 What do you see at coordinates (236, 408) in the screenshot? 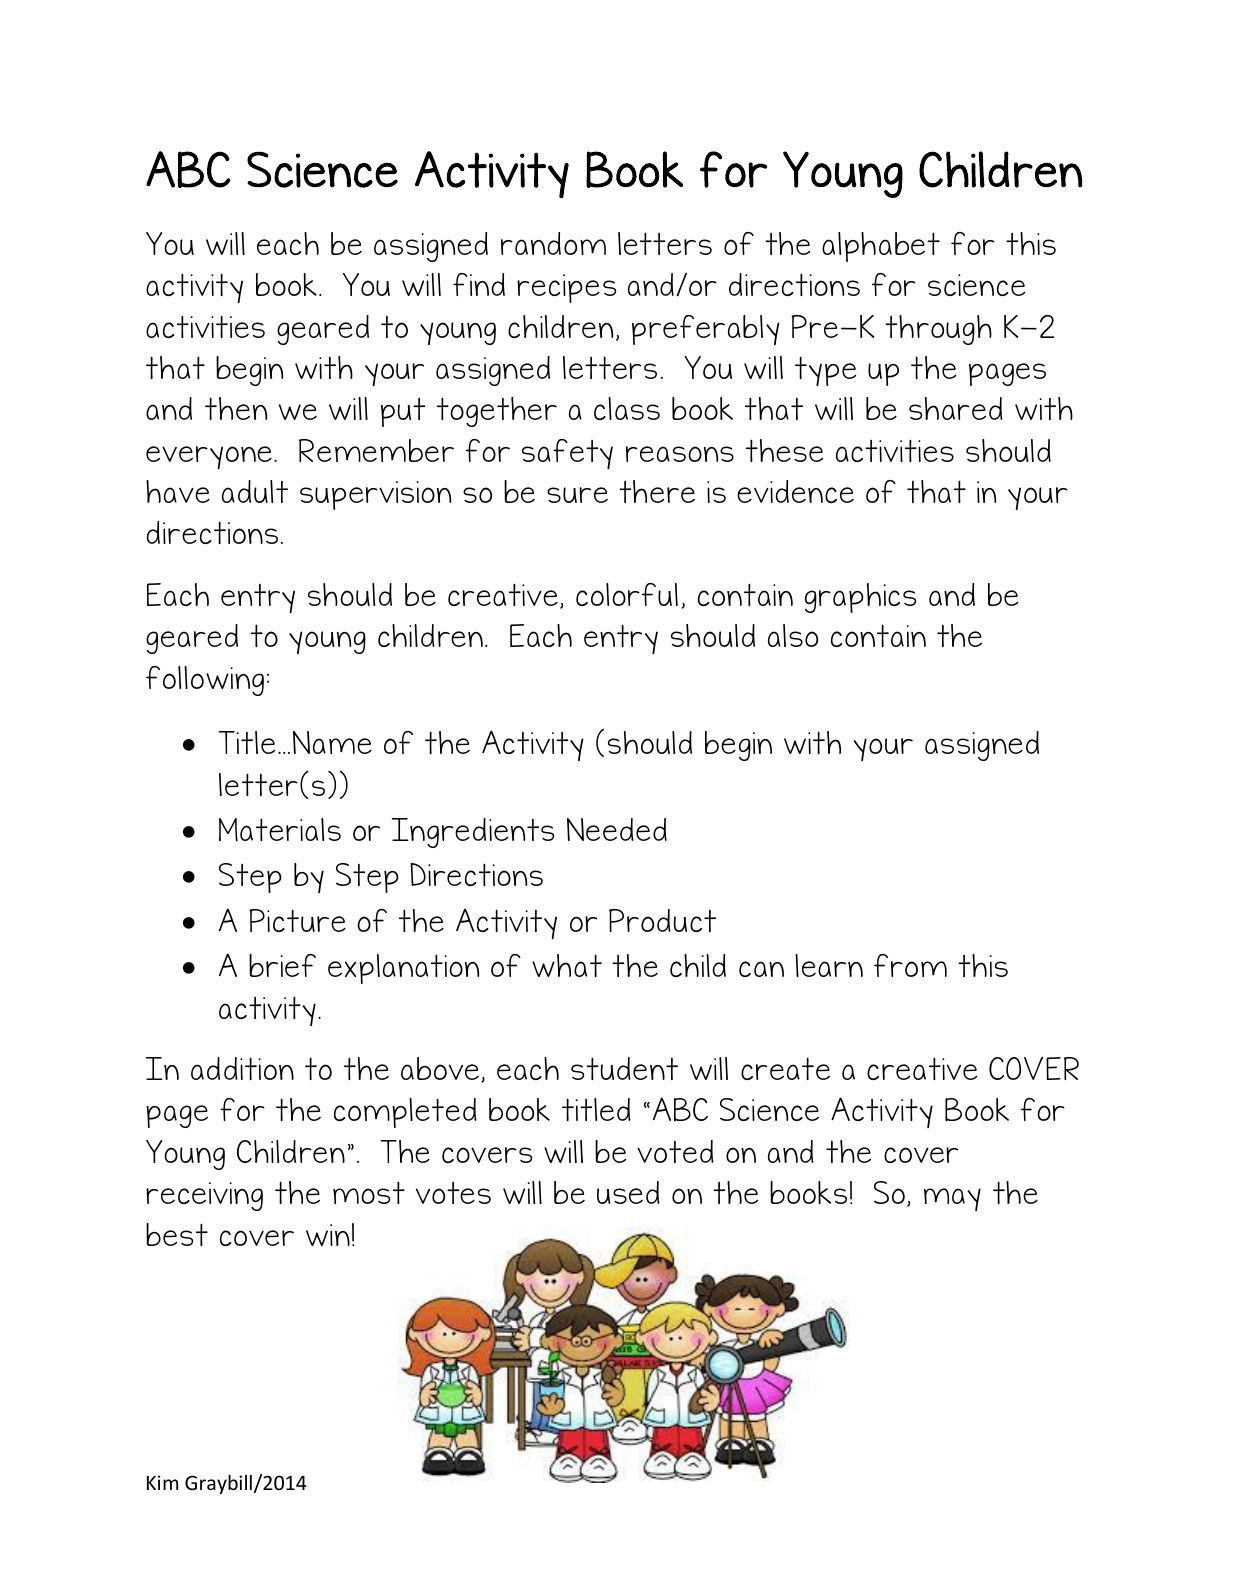
I see `then` at bounding box center [236, 408].
